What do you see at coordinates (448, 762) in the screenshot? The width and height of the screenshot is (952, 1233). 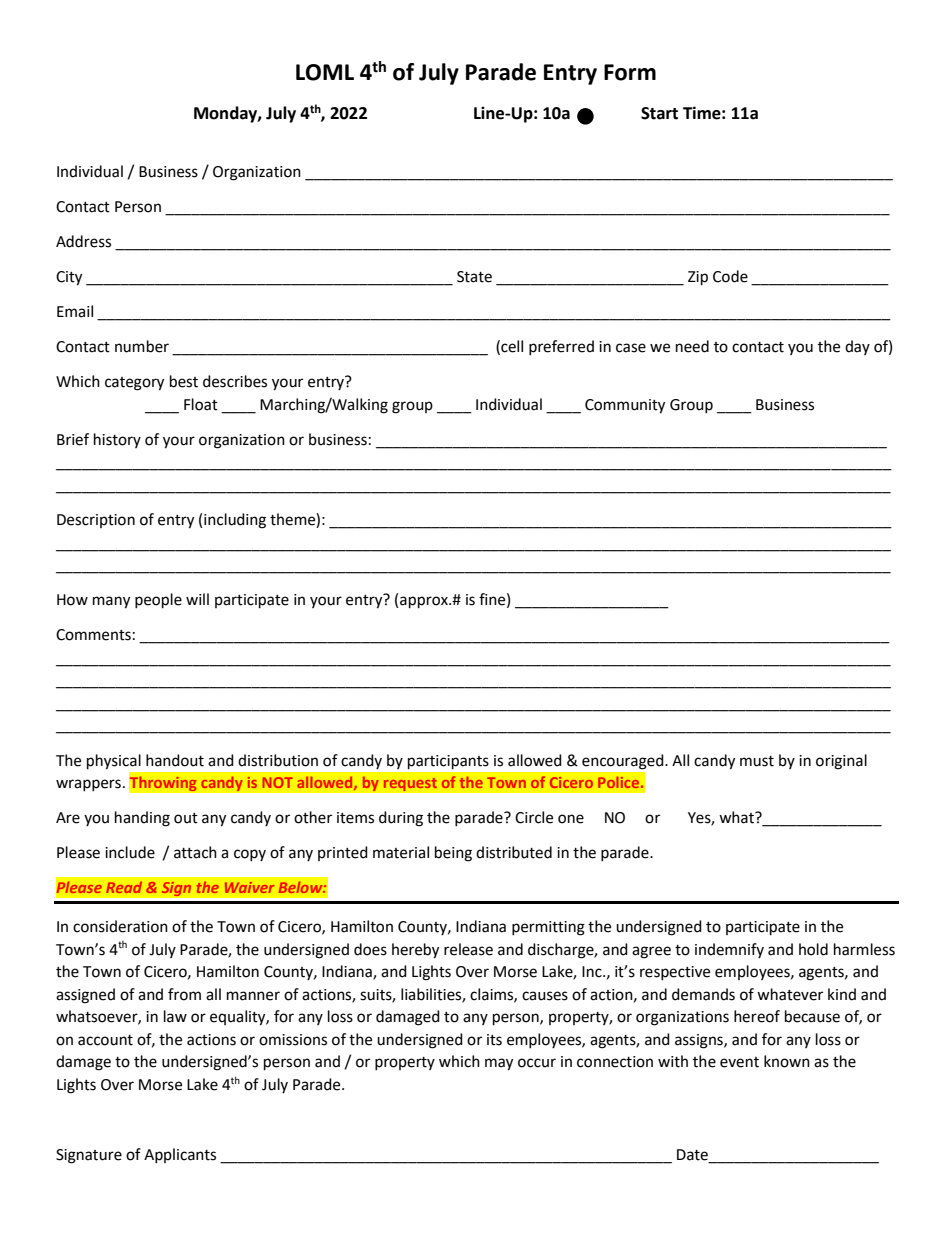 I see `participants` at bounding box center [448, 762].
